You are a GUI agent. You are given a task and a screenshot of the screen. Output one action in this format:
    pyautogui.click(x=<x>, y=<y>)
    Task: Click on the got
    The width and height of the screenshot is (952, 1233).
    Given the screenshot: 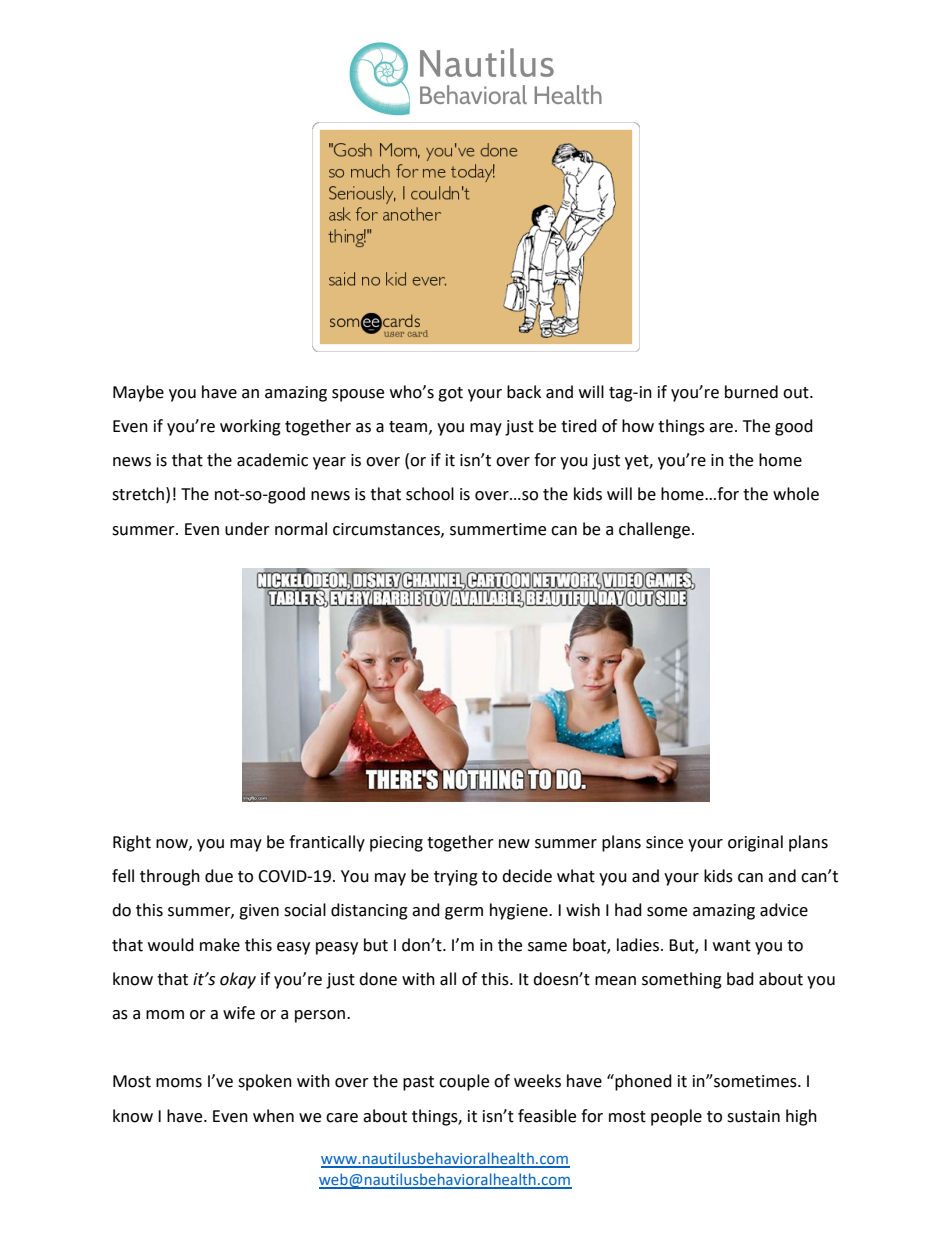 What is the action you would take?
    pyautogui.click(x=450, y=394)
